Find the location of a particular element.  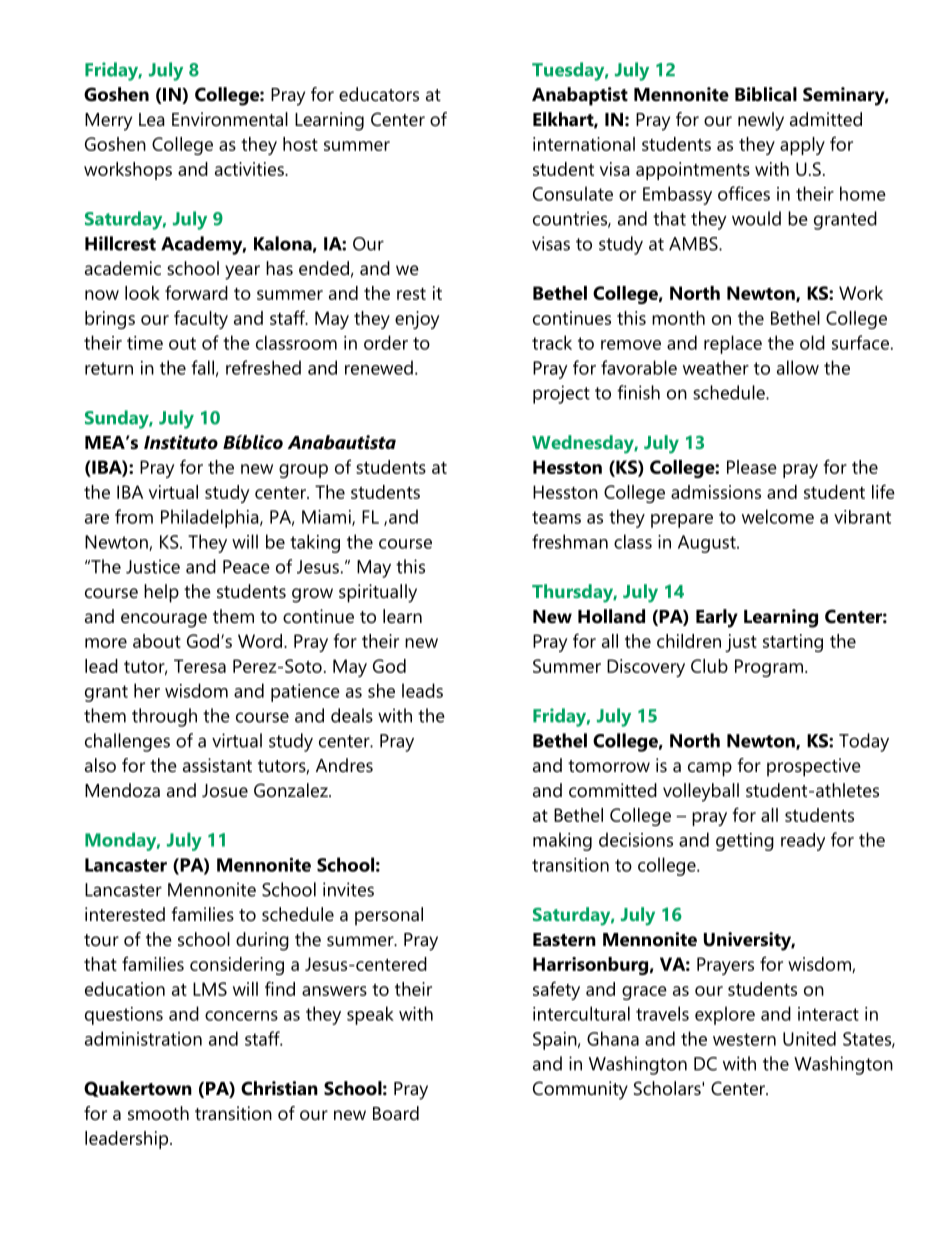

Mendoza is located at coordinates (122, 790).
